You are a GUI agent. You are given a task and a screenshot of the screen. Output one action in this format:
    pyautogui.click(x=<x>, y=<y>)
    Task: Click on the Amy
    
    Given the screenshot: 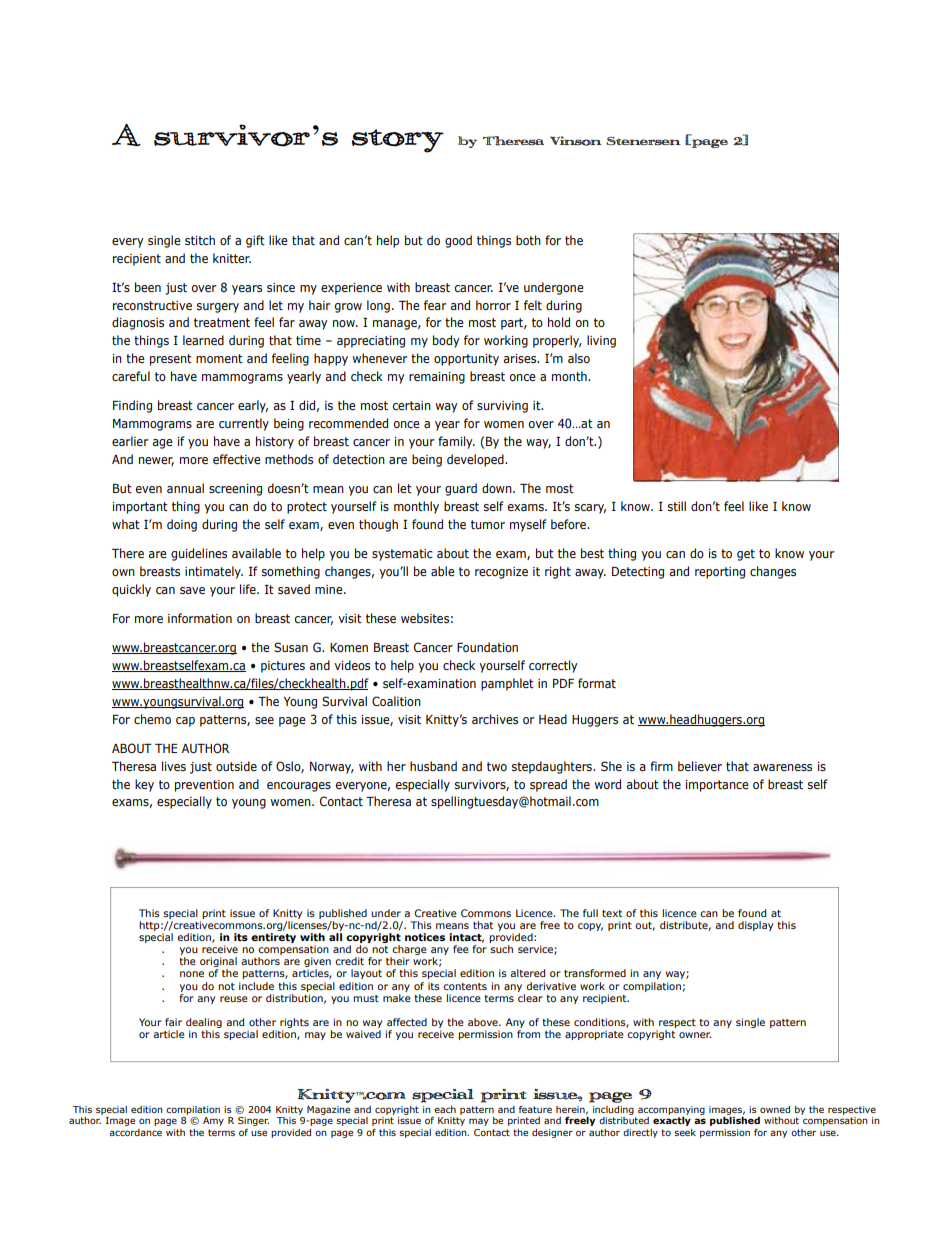 What is the action you would take?
    pyautogui.click(x=213, y=1121)
